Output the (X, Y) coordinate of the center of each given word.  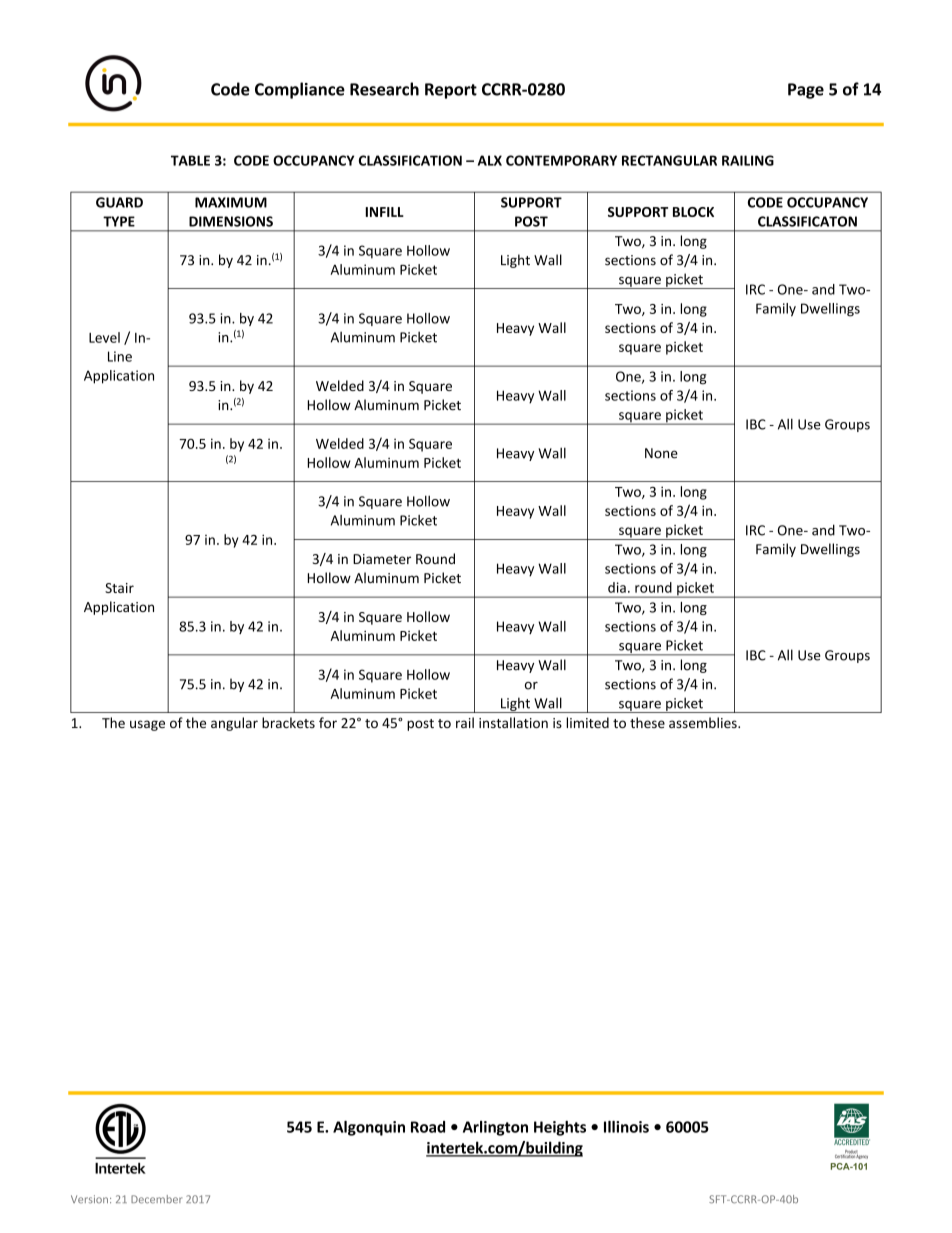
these (647, 722)
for (328, 722)
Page (806, 91)
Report (451, 91)
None (661, 453)
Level (104, 337)
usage (147, 725)
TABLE (190, 160)
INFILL (385, 212)
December (156, 1199)
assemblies (704, 722)
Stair (119, 588)
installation (513, 722)
